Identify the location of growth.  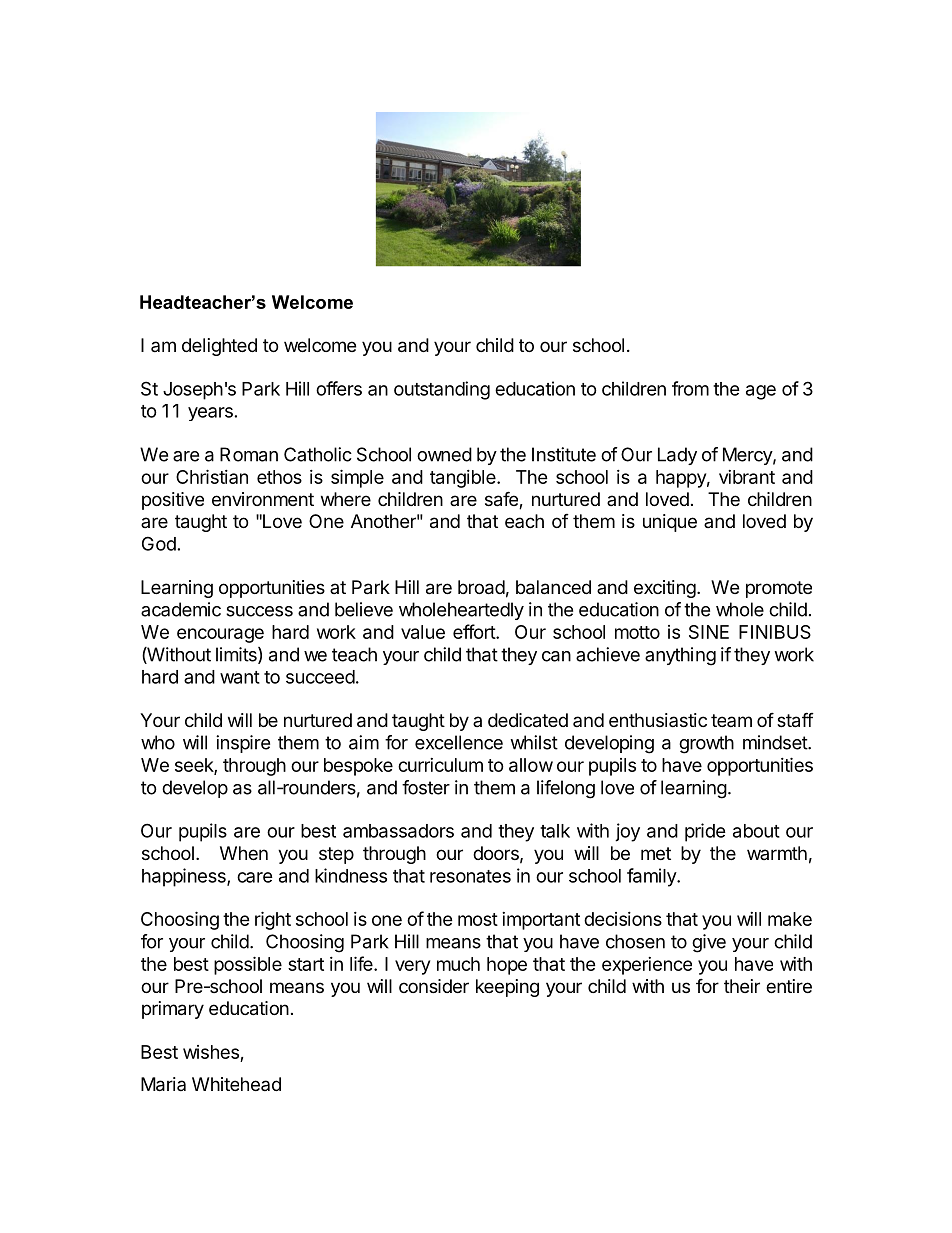
(706, 744).
